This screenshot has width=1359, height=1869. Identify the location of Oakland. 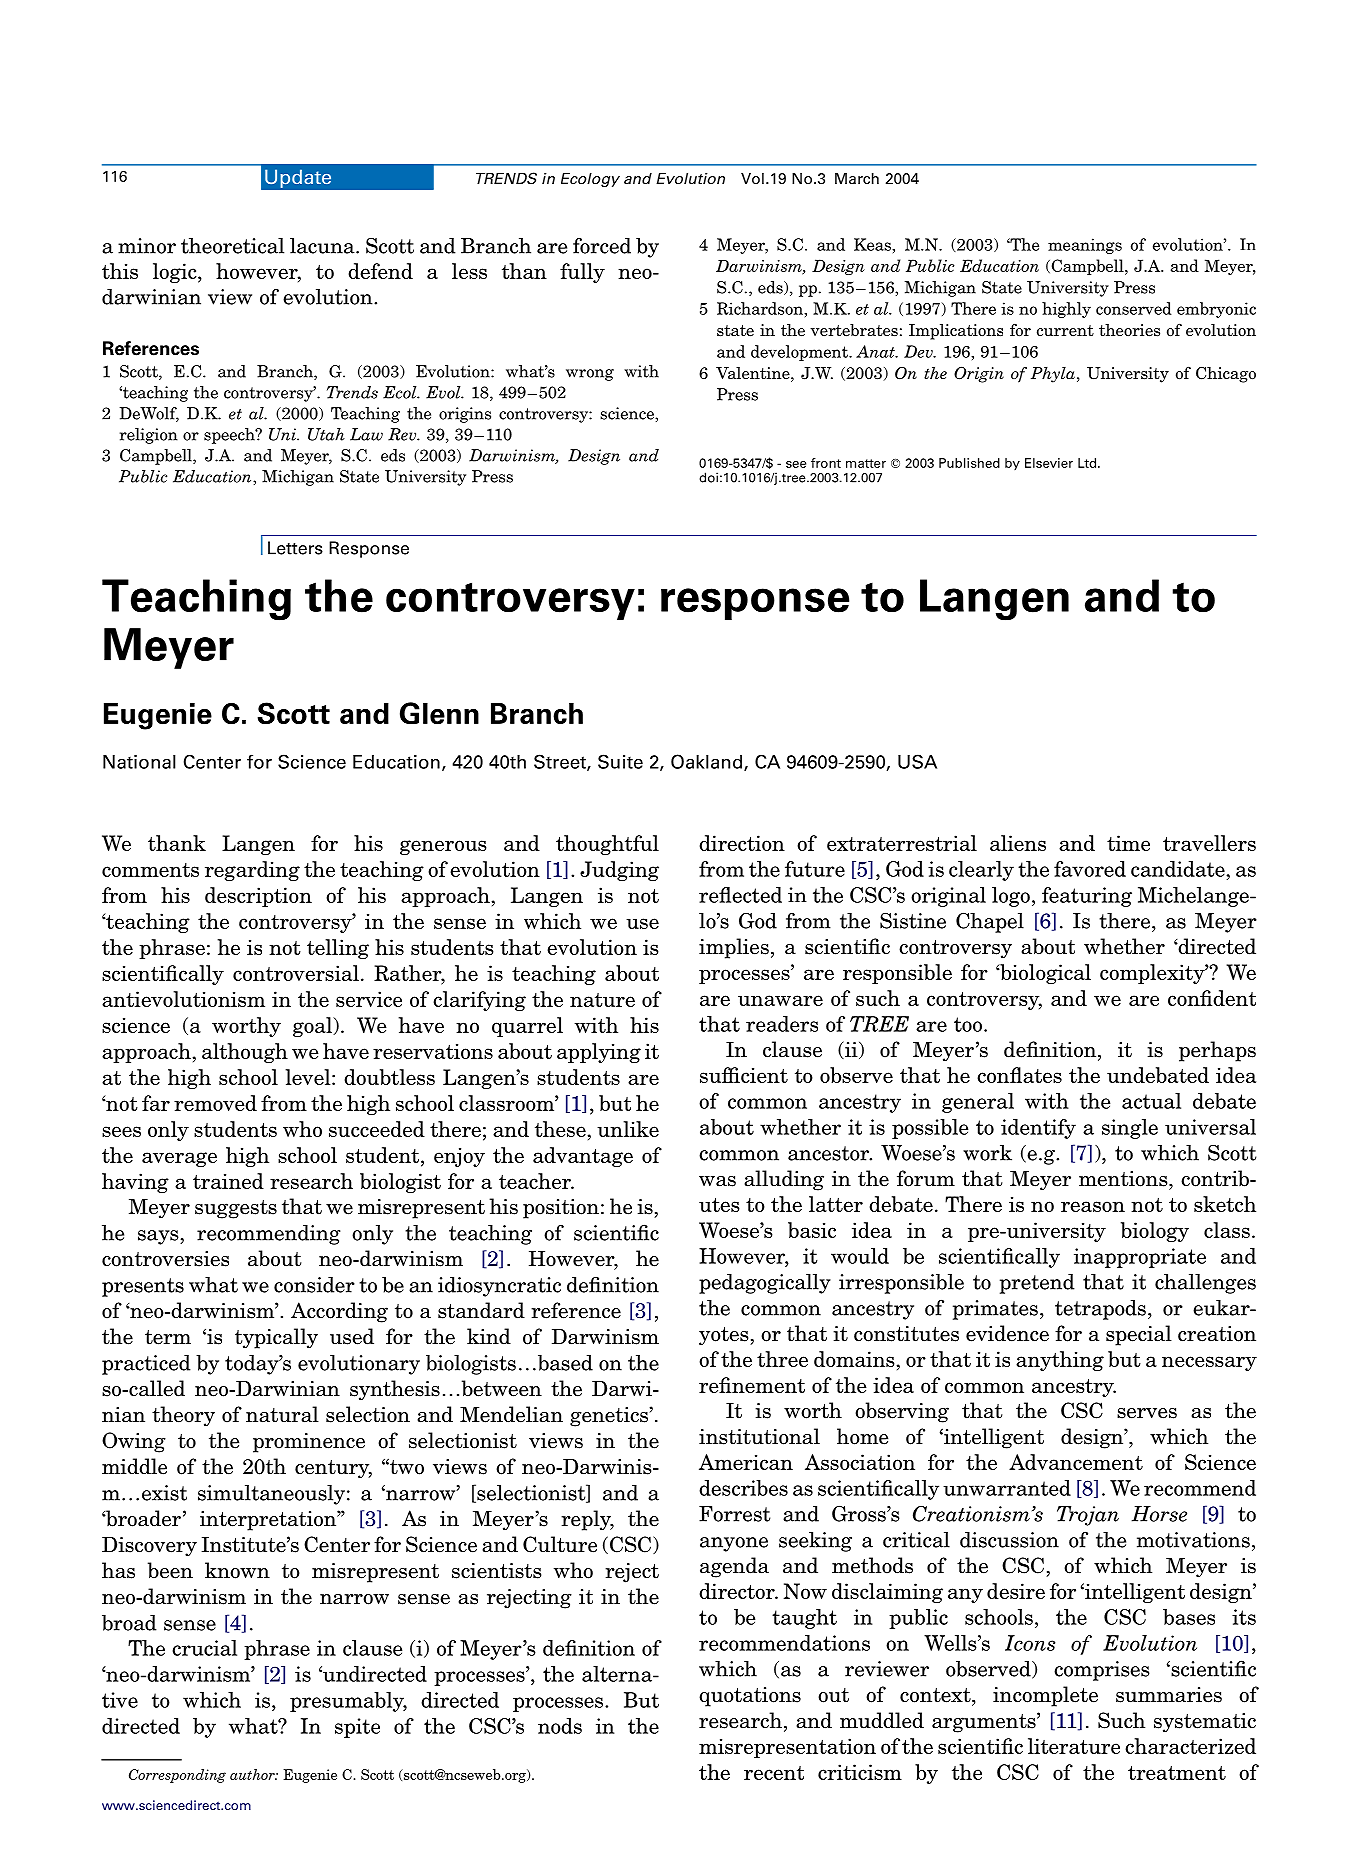
(706, 761).
